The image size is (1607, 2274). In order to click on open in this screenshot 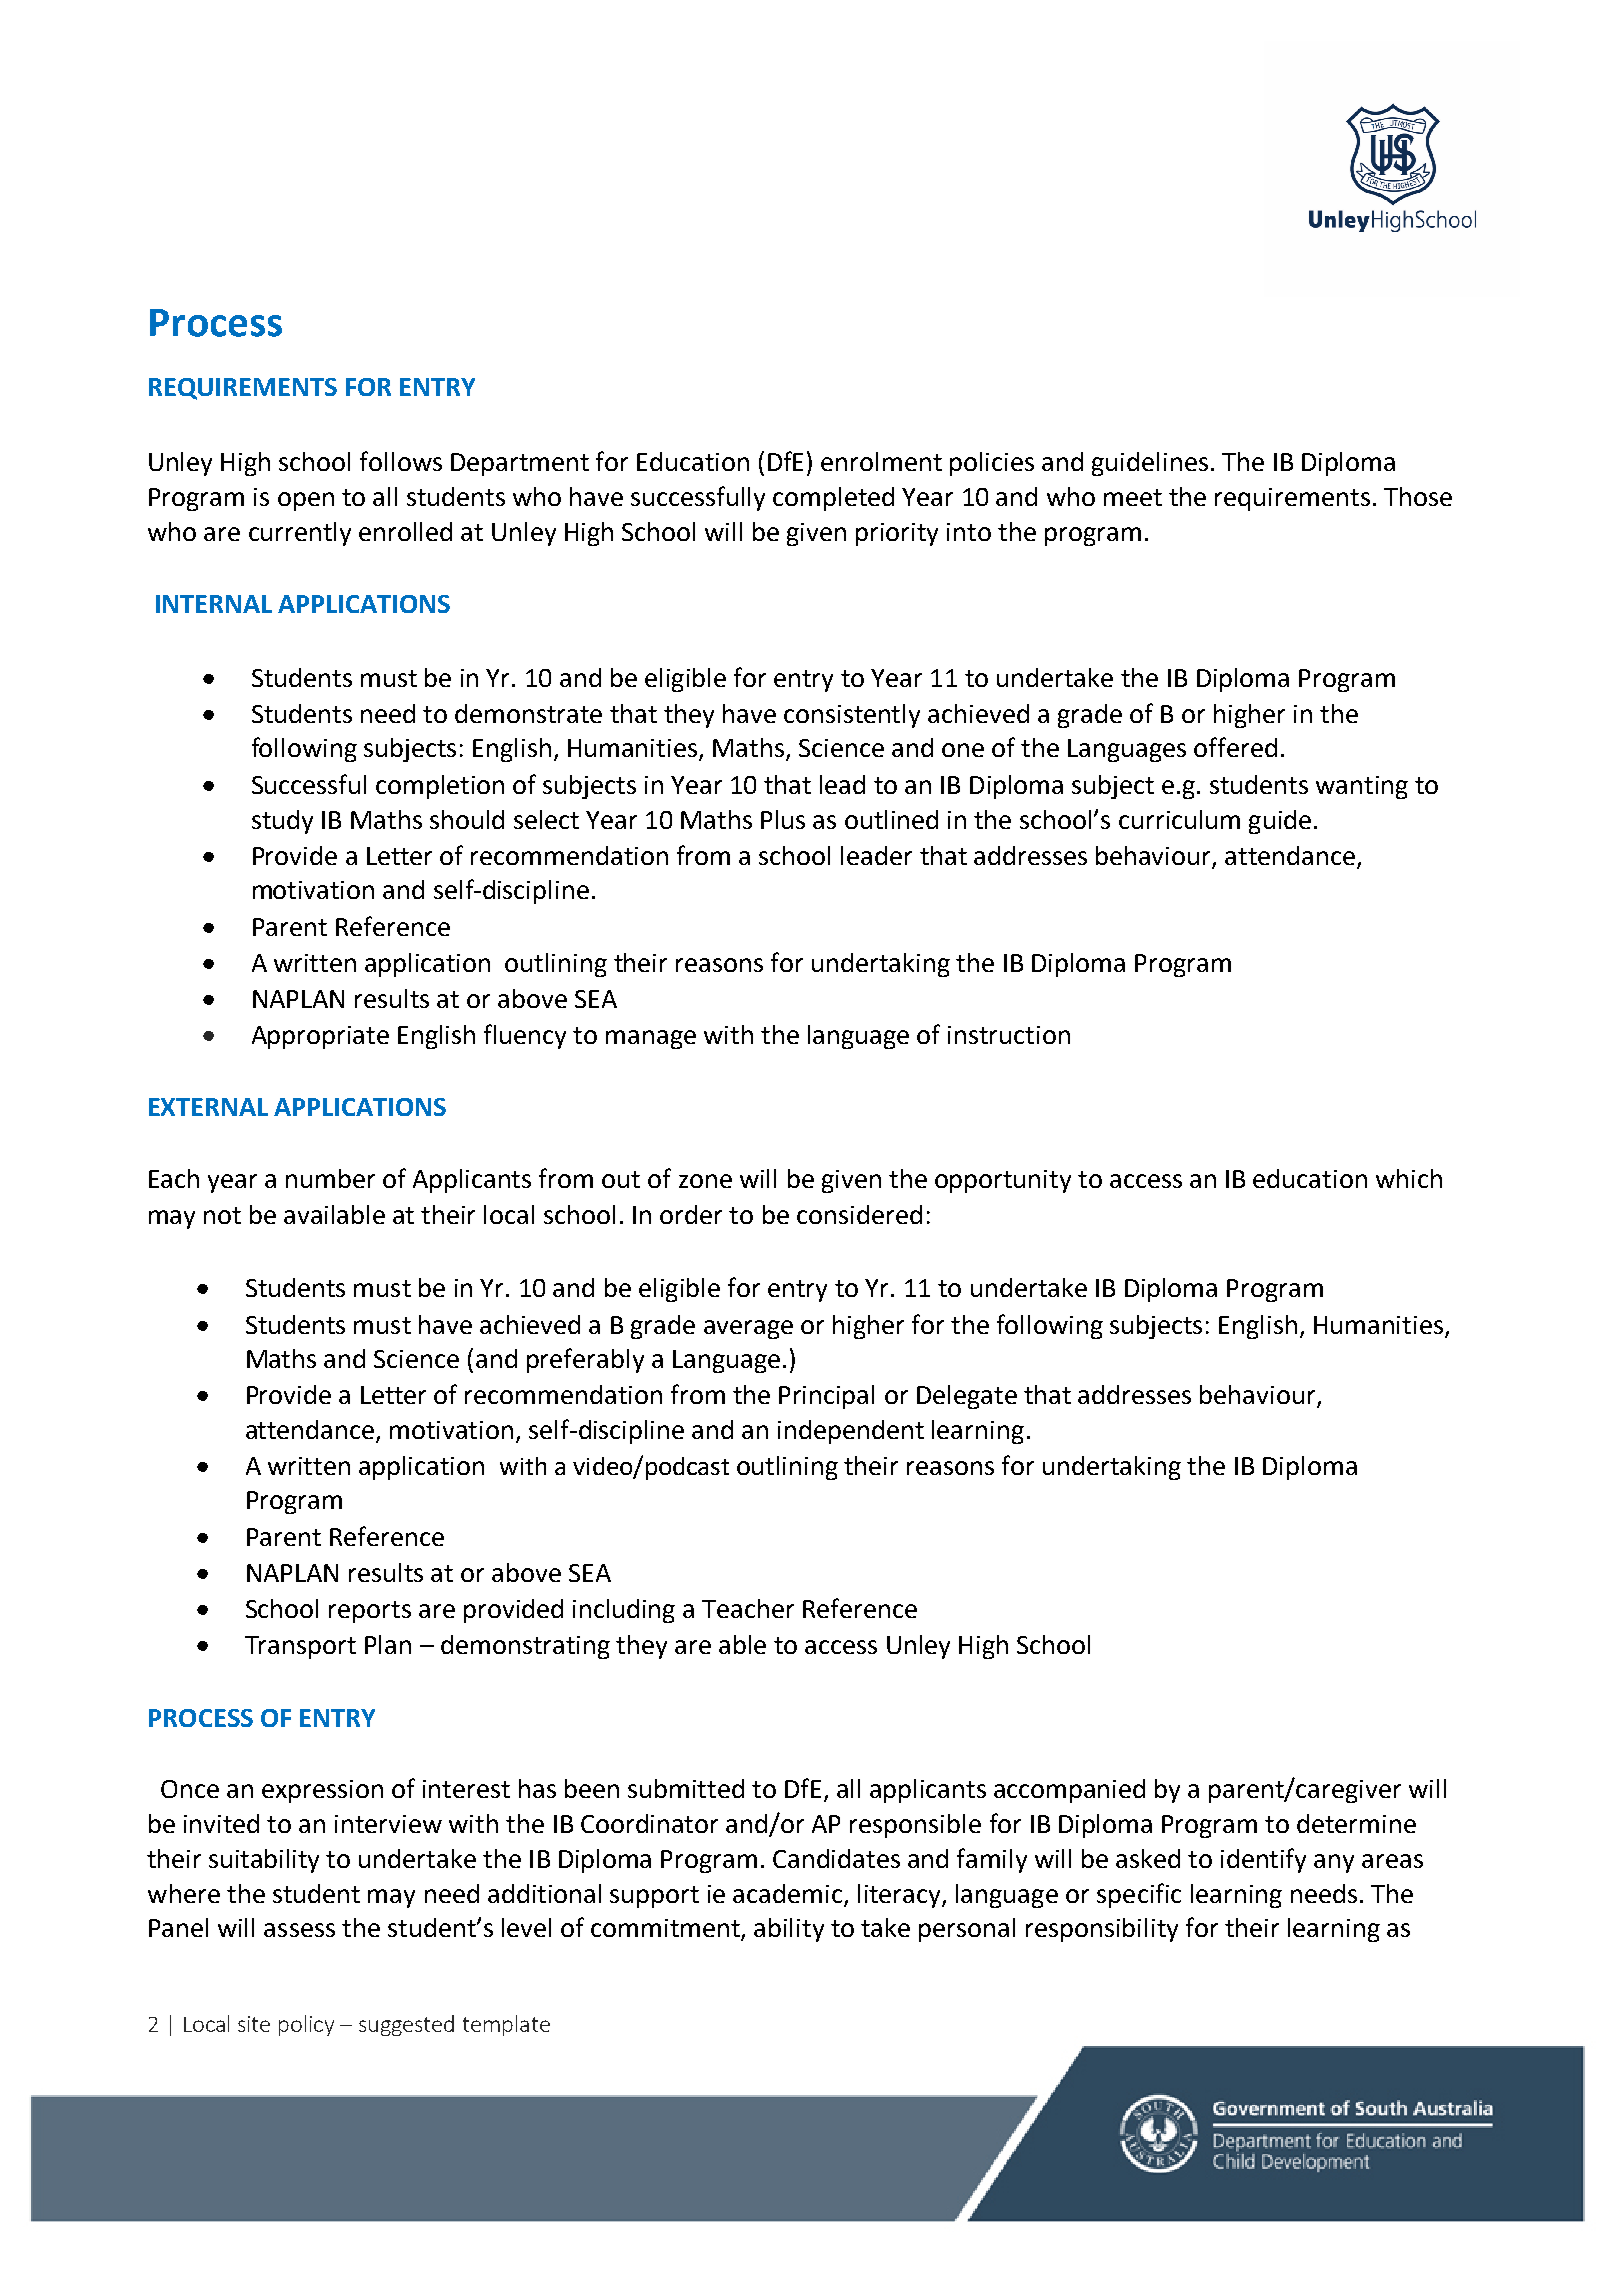, I will do `click(306, 501)`.
